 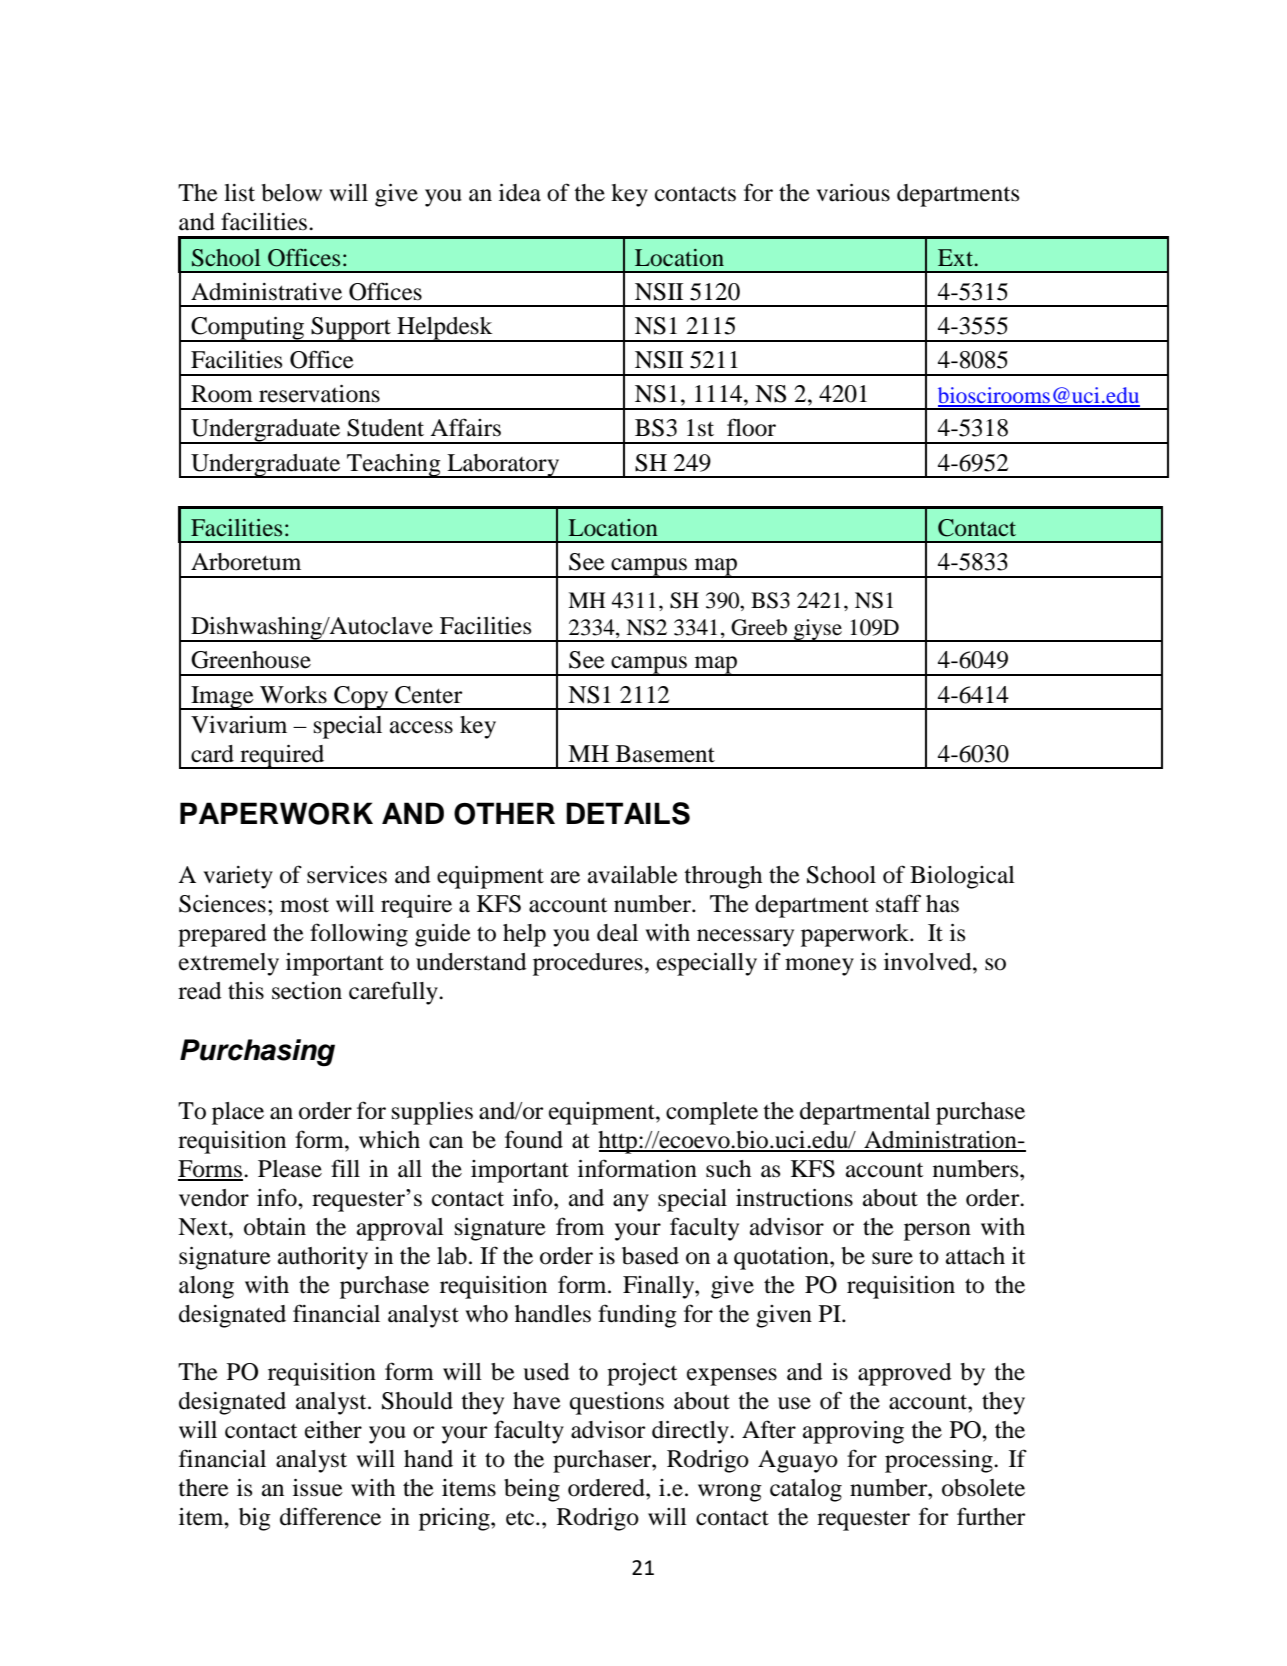 What do you see at coordinates (292, 193) in the image?
I see `below` at bounding box center [292, 193].
